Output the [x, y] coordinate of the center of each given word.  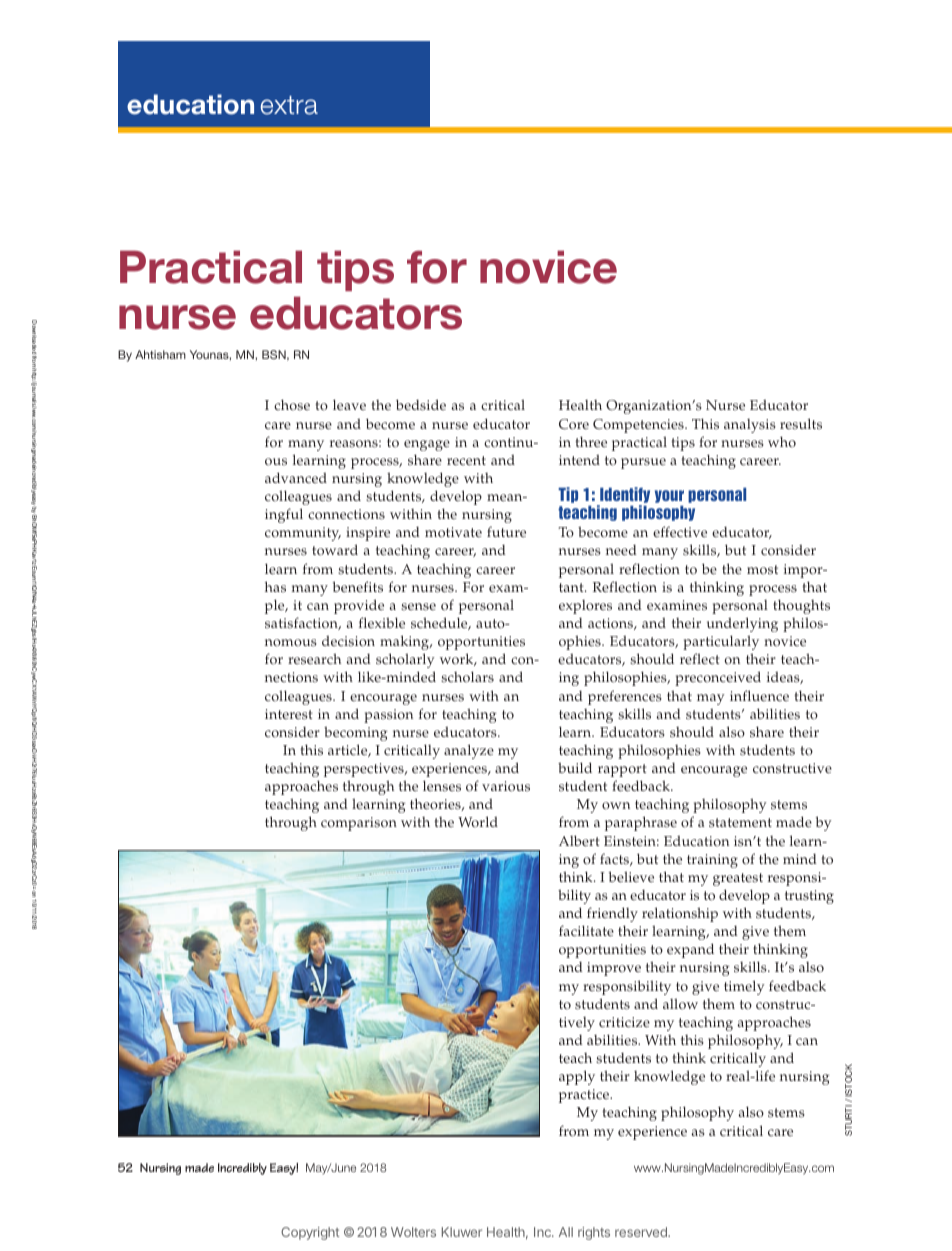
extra [289, 105]
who [782, 441]
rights [594, 1233]
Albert [579, 841]
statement [740, 823]
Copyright [310, 1233]
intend [579, 460]
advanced [296, 478]
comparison [359, 824]
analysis [750, 426]
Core [574, 424]
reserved [642, 1232]
